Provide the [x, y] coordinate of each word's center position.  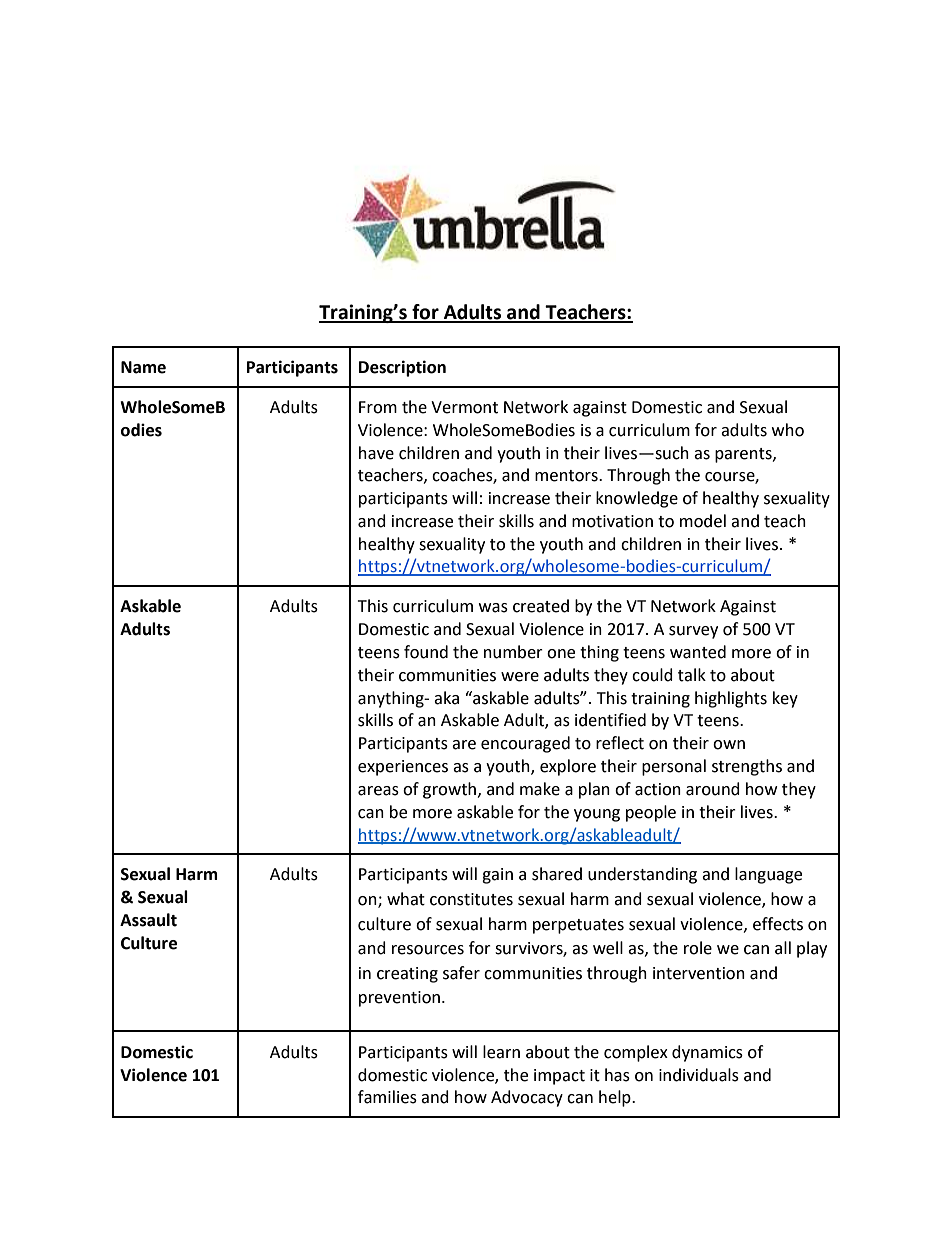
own [729, 745]
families [387, 1097]
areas [378, 791]
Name [143, 367]
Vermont [464, 407]
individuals [699, 1075]
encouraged [525, 744]
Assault [148, 920]
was [493, 608]
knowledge [637, 499]
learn [501, 1052]
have [376, 453]
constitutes [471, 899]
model [703, 521]
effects [778, 924]
